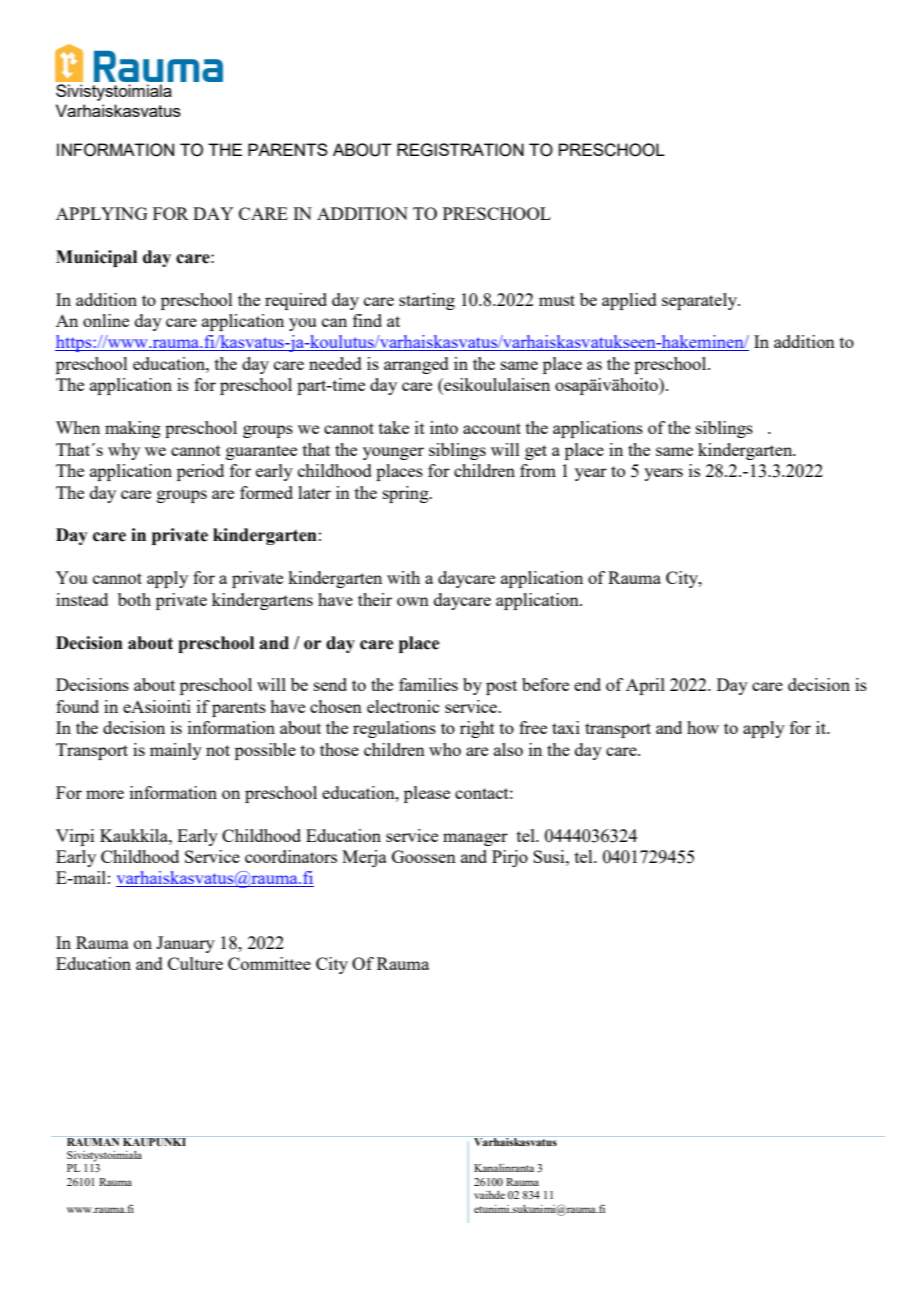  What do you see at coordinates (416, 365) in the screenshot?
I see `arranged` at bounding box center [416, 365].
